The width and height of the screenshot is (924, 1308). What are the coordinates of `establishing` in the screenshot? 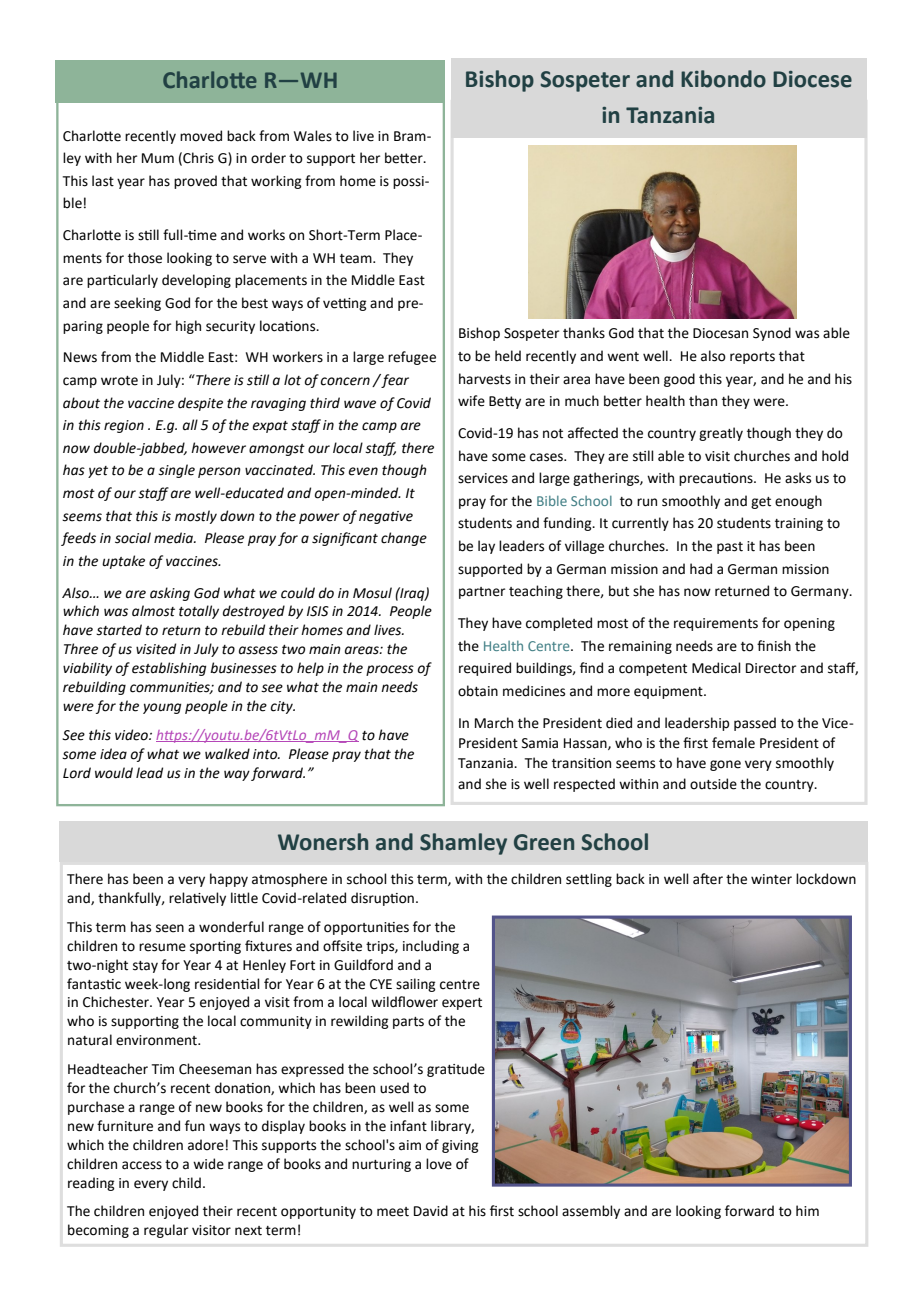 It's located at (169, 669).
